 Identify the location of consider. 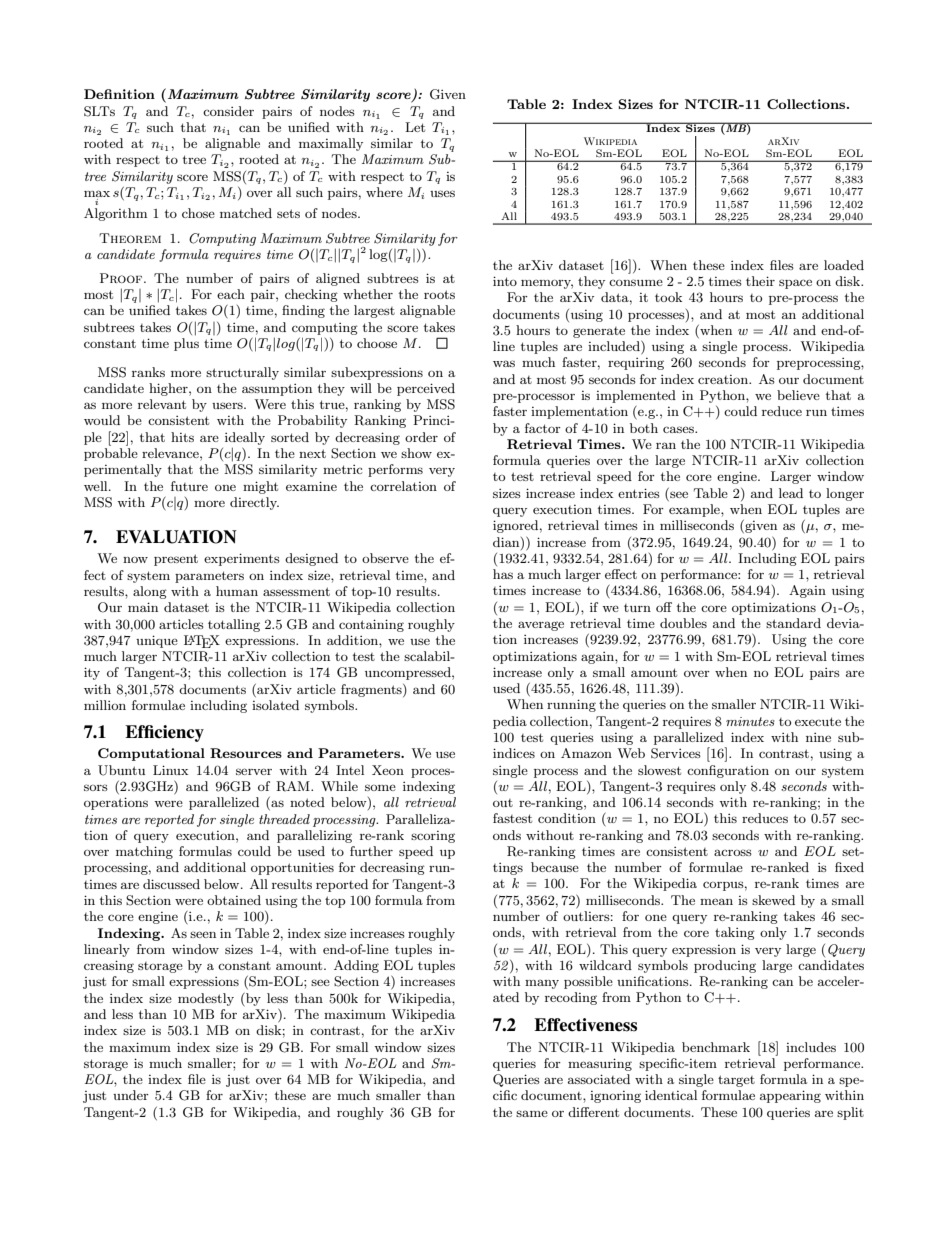
(228, 111).
